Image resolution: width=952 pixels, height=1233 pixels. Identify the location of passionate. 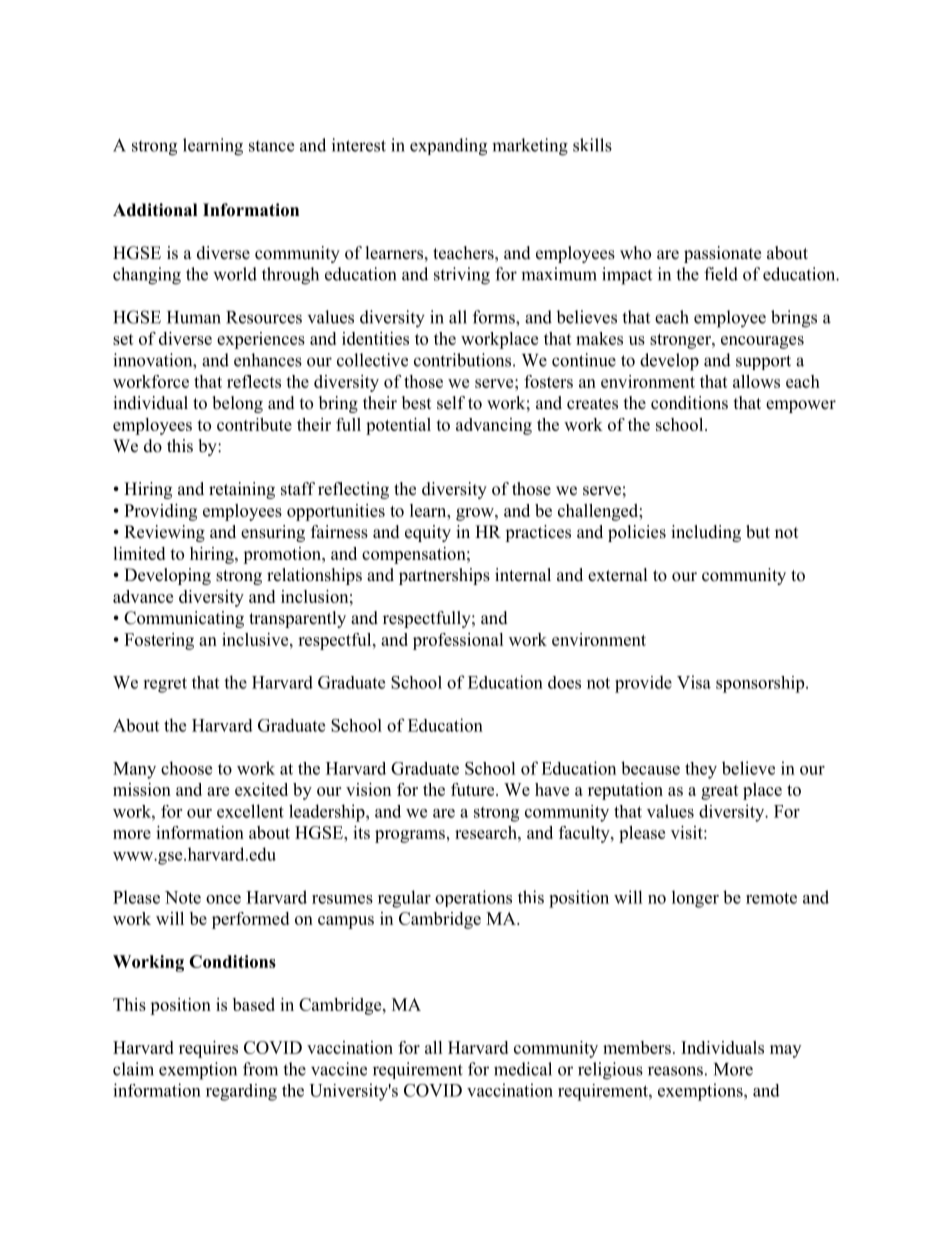
(722, 254).
